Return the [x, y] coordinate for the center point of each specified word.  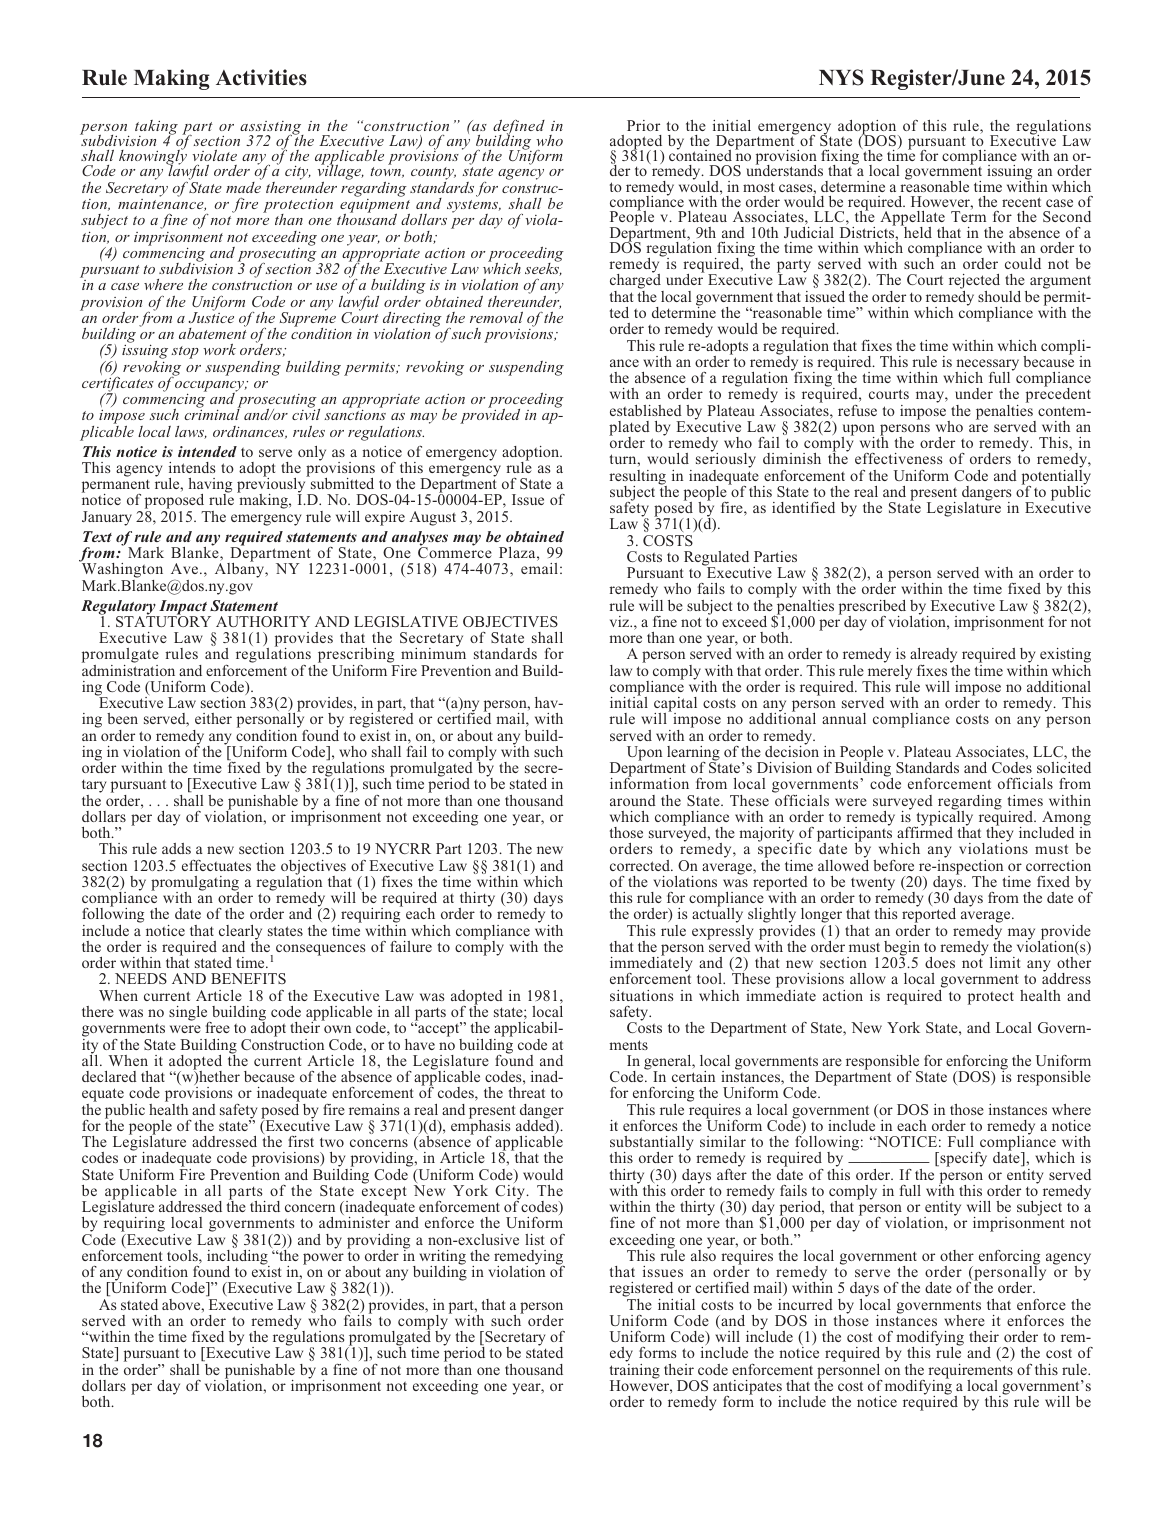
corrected [641, 865]
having [210, 487]
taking [156, 128]
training [635, 1371]
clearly [240, 933]
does [940, 962]
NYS [841, 77]
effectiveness [898, 458]
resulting [638, 478]
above [182, 1304]
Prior [643, 125]
